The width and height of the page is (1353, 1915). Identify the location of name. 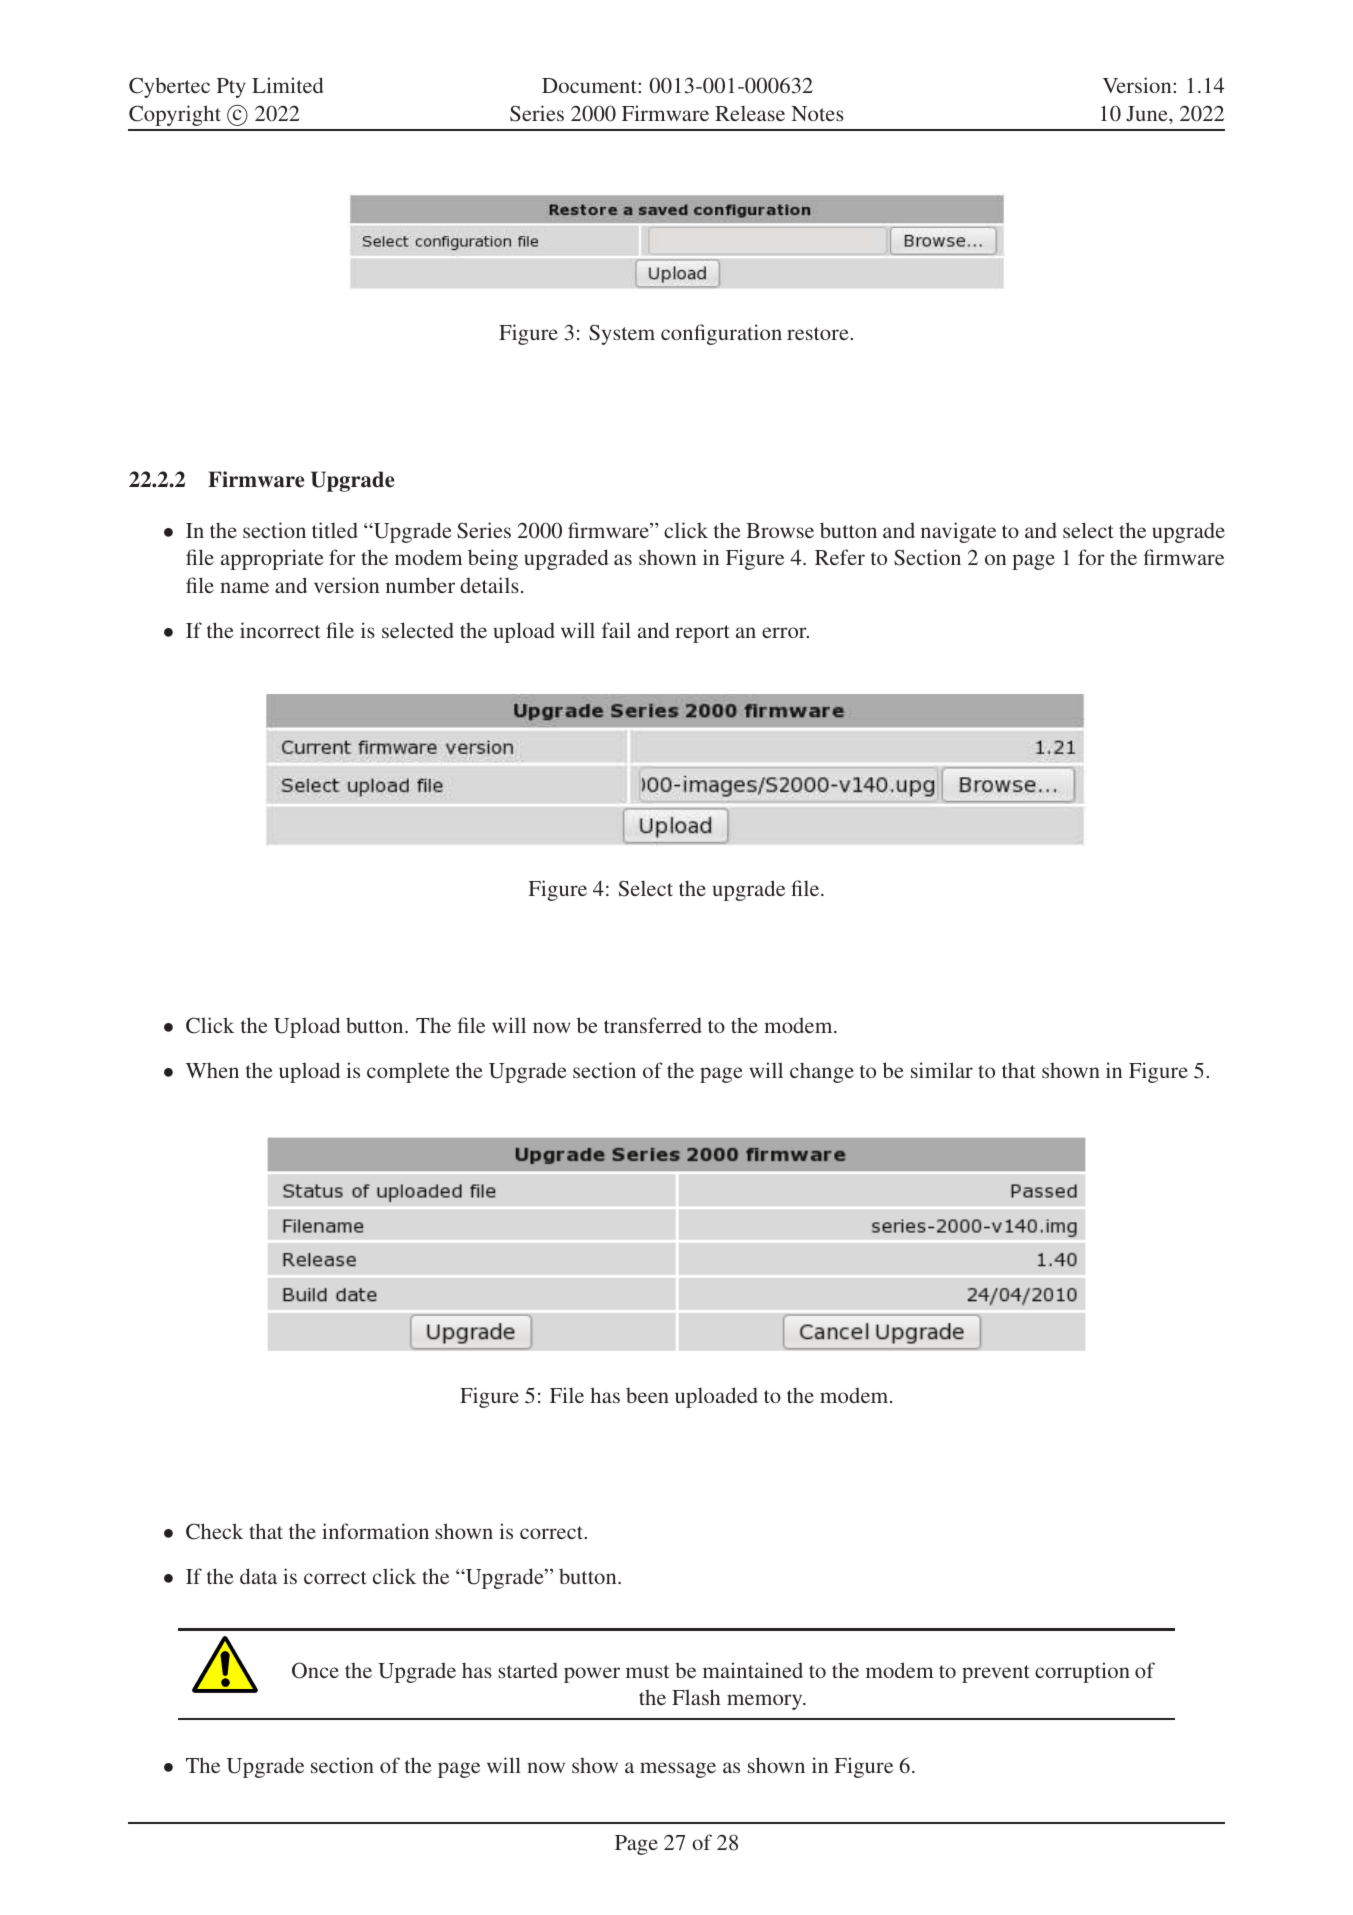
(244, 587).
